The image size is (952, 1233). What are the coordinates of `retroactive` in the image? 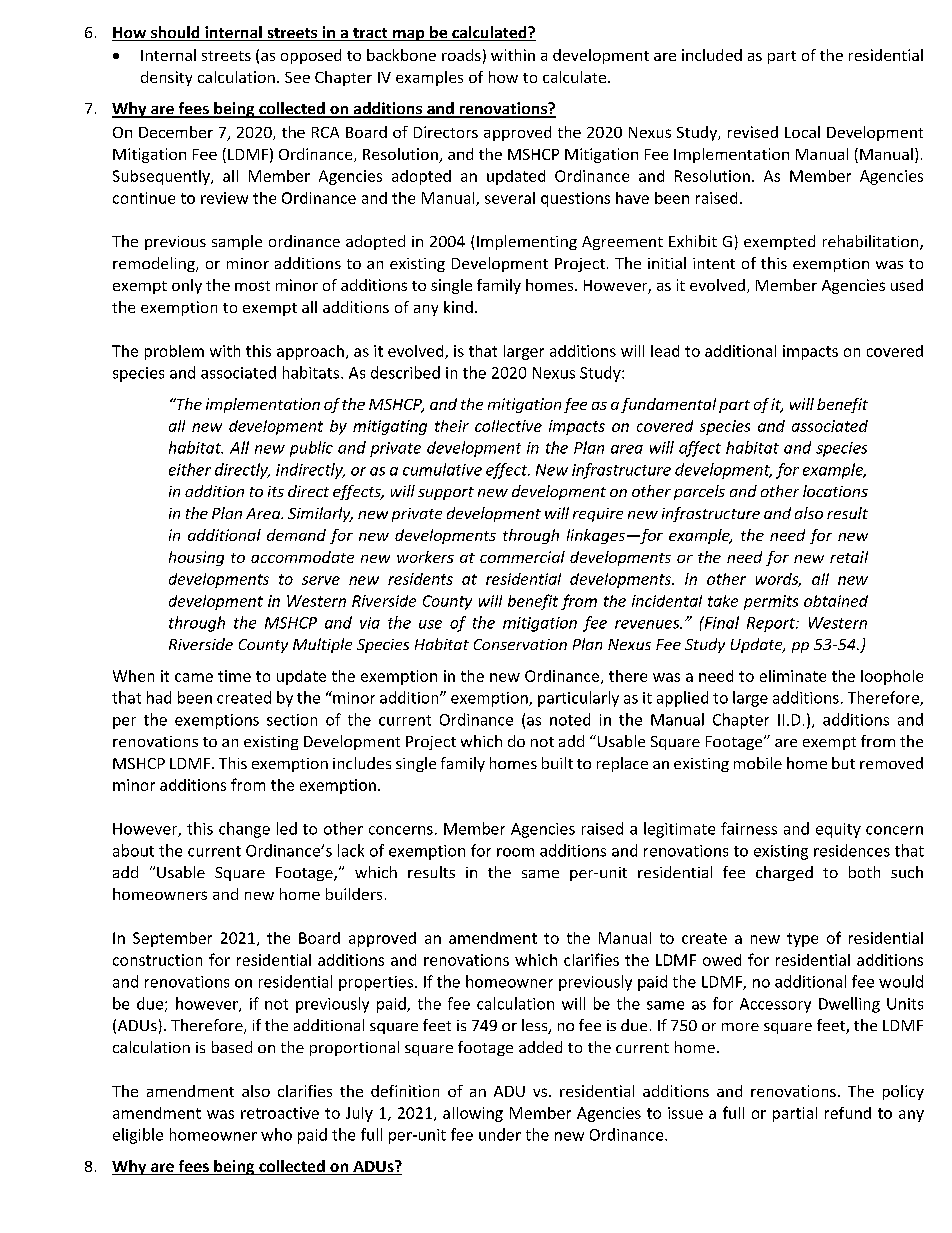 It's located at (280, 1113).
